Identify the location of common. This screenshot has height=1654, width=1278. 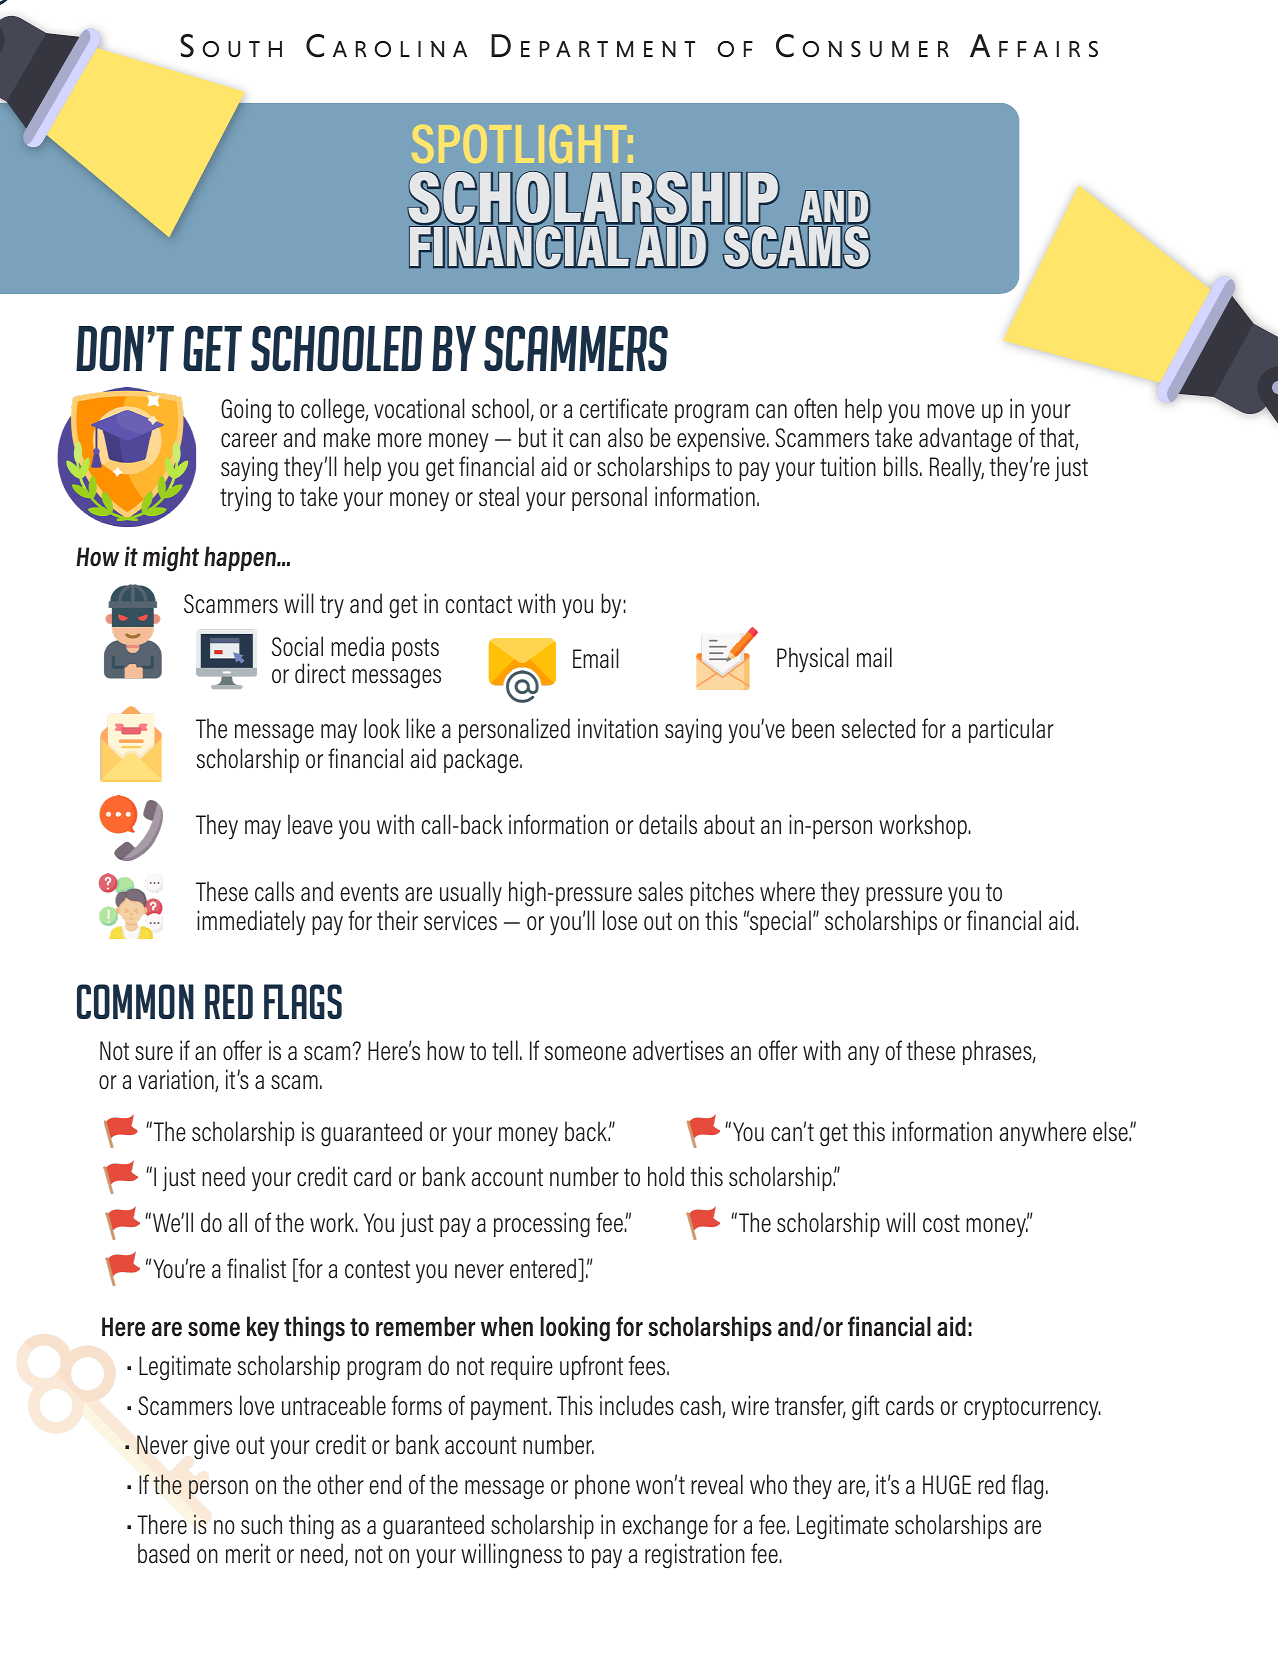
(135, 1001).
